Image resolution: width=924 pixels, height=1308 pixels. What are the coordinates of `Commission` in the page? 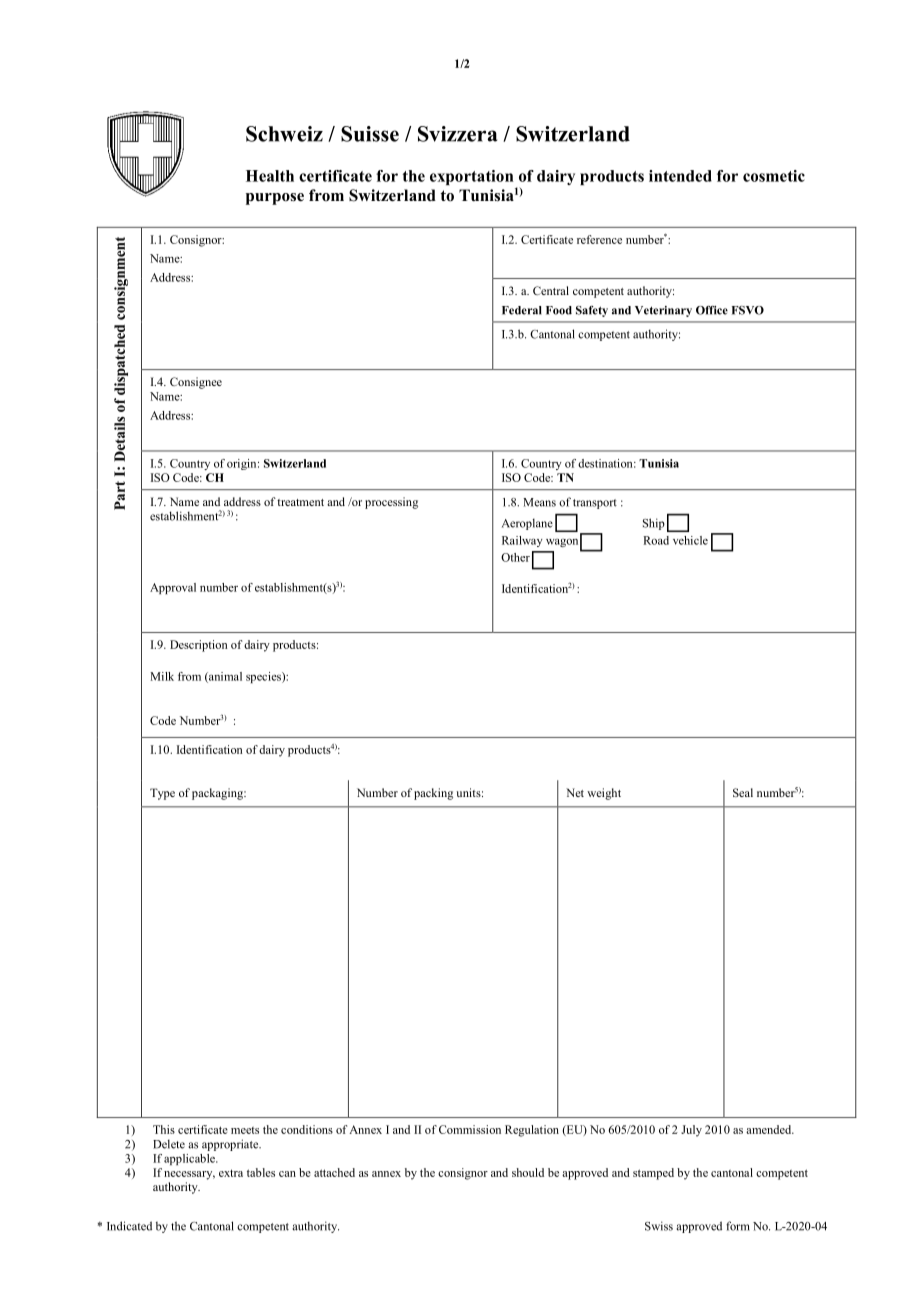 It's located at (470, 1129).
